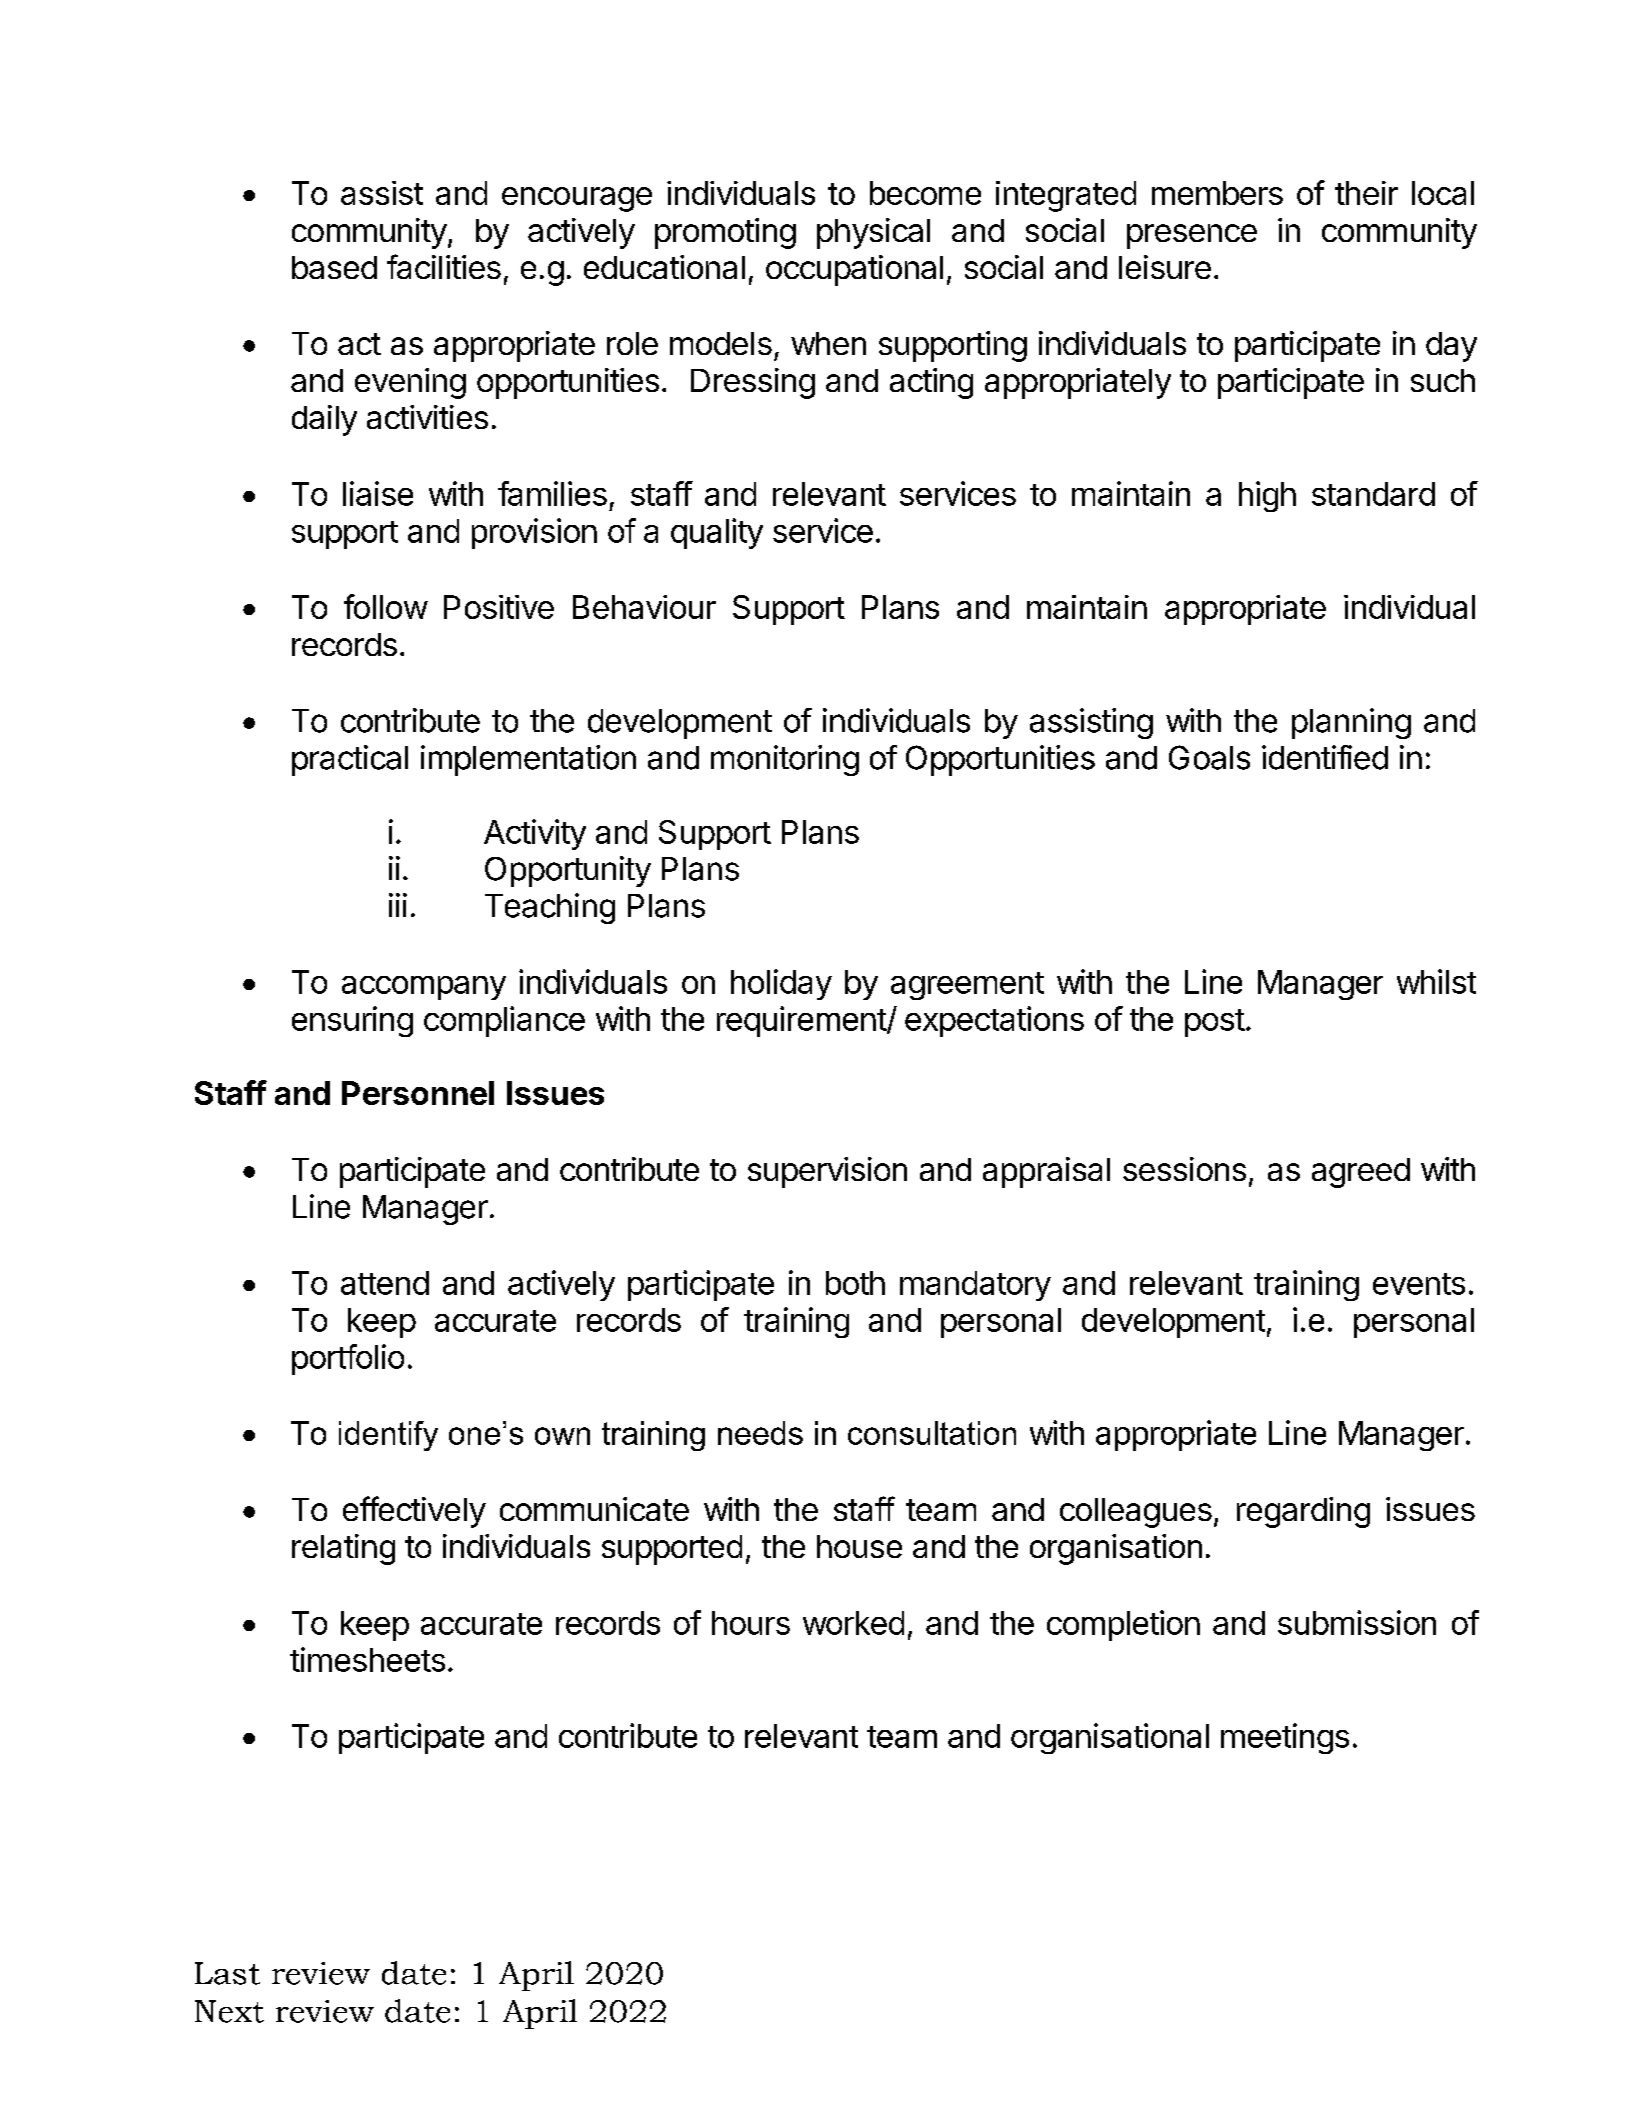 The width and height of the page is (1643, 2126). Describe the element at coordinates (760, 1433) in the page. I see `needs` at that location.
